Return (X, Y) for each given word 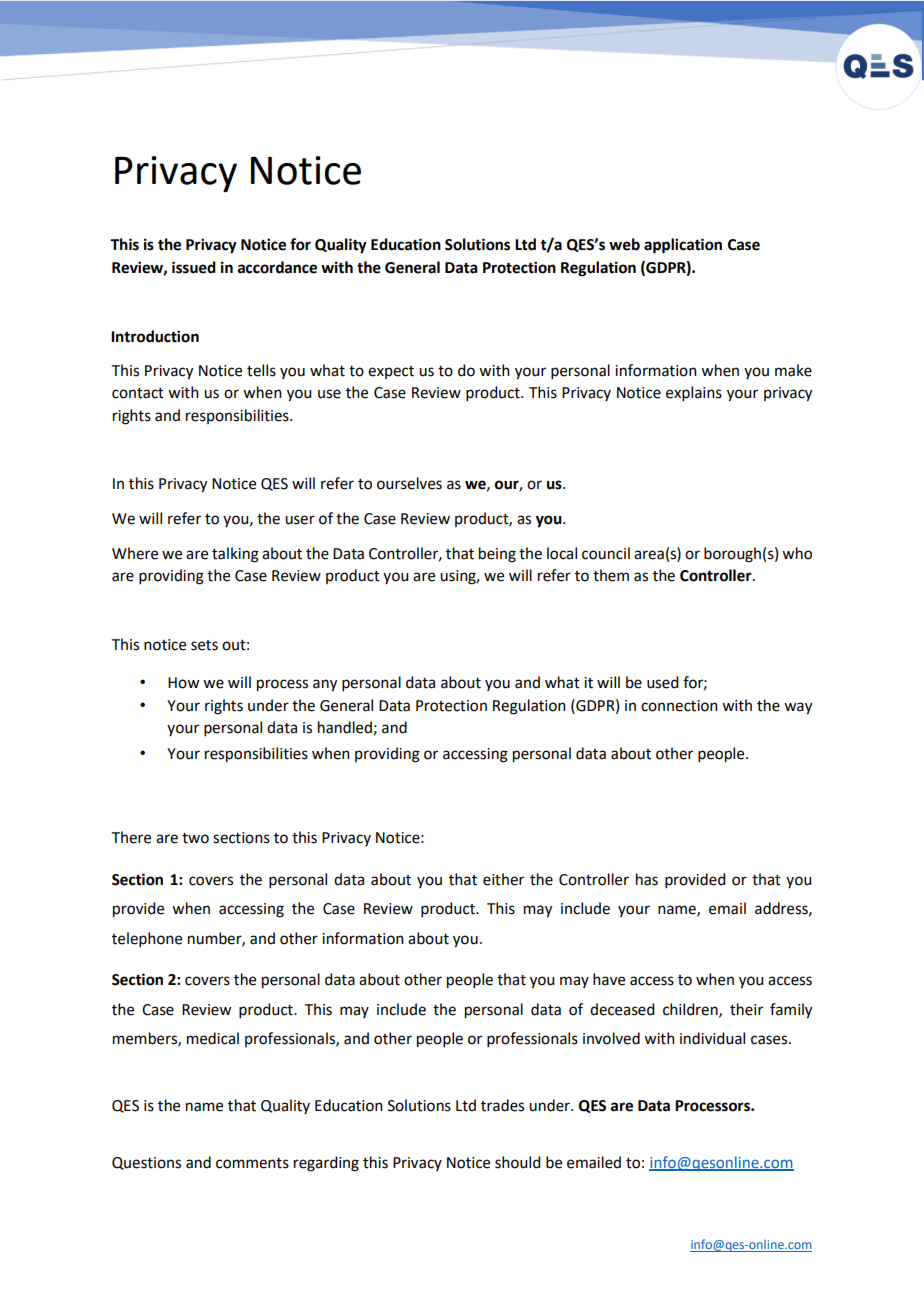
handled (345, 727)
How (183, 683)
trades (502, 1105)
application (683, 246)
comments (252, 1163)
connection (679, 706)
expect (391, 372)
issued (194, 267)
